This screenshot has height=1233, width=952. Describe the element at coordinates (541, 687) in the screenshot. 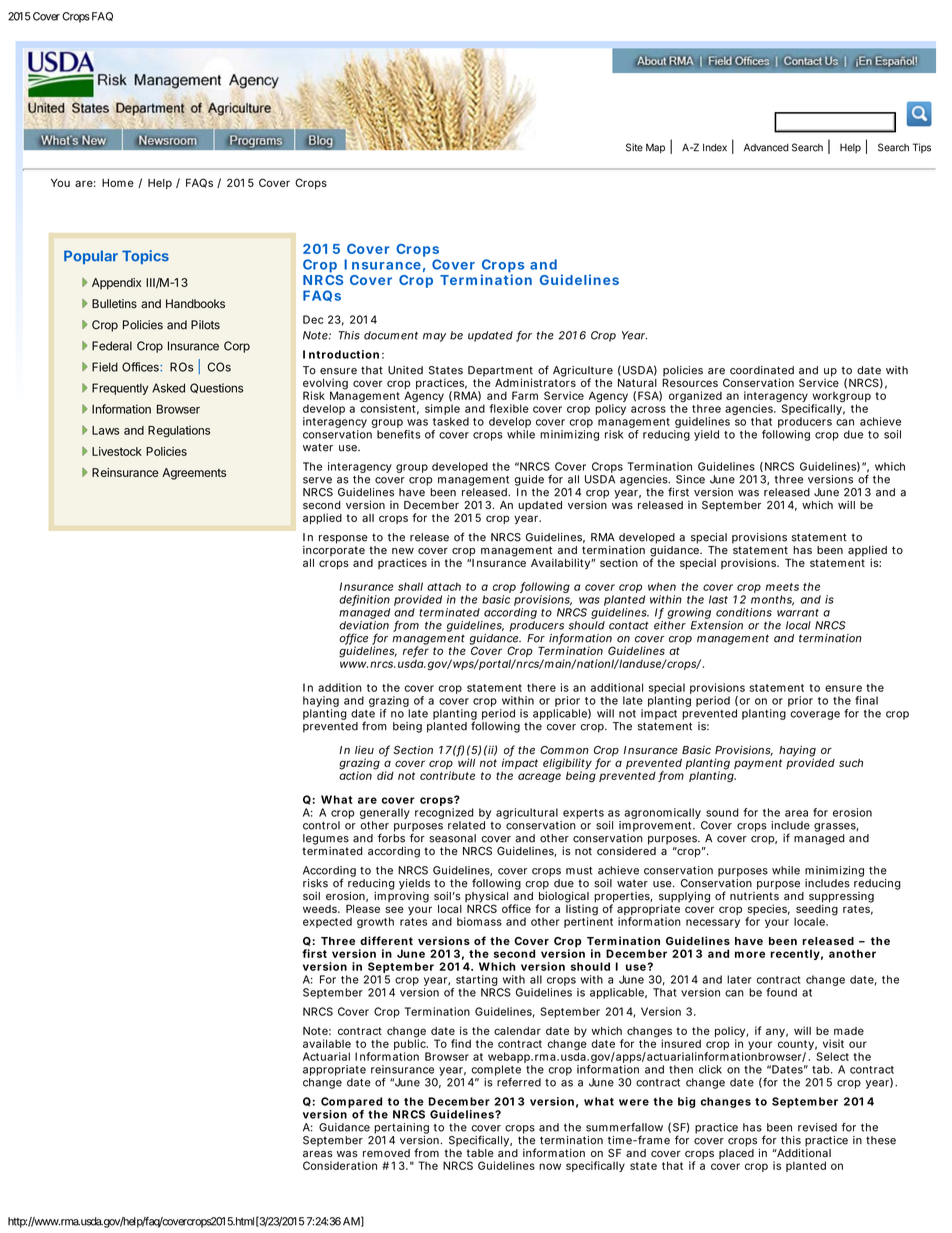

I see `there` at that location.
